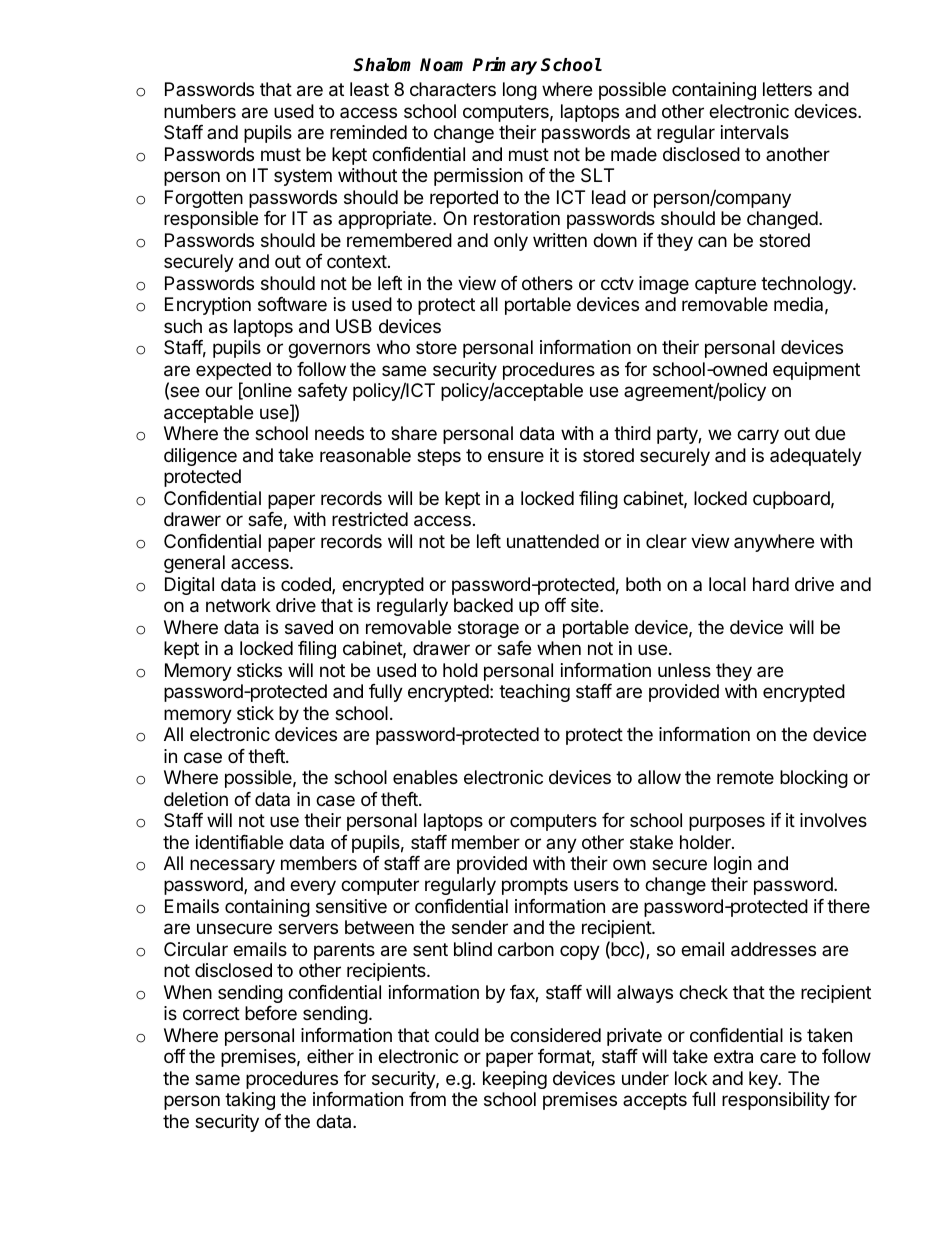 The height and width of the page is (1233, 952). What do you see at coordinates (771, 584) in the page?
I see `hard` at bounding box center [771, 584].
